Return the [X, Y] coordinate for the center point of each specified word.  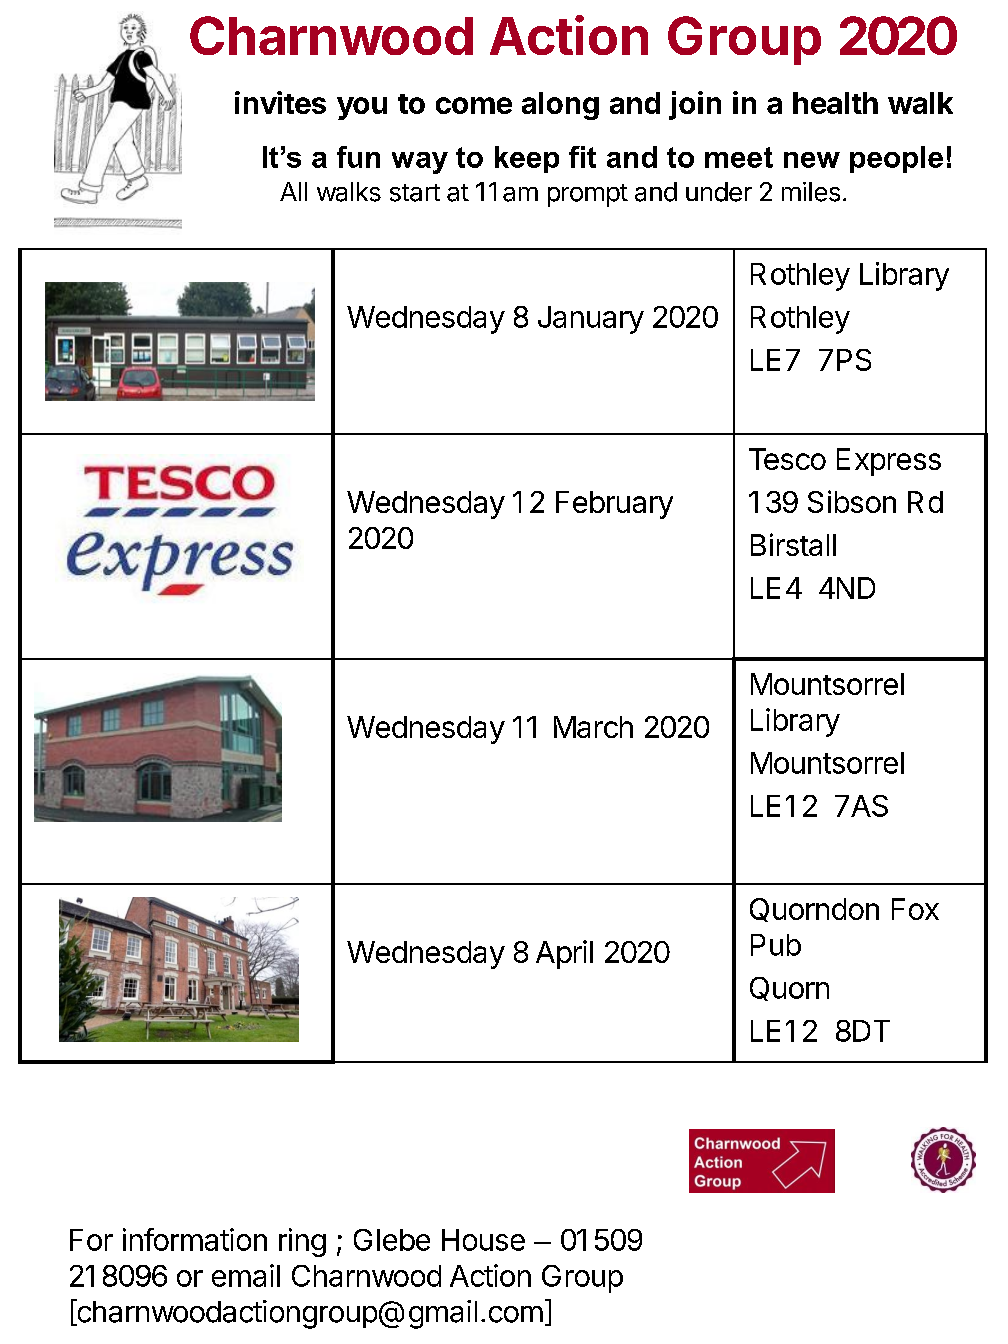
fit [582, 157]
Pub [776, 945]
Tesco [787, 459]
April [564, 954]
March [593, 727]
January [591, 320]
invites [280, 102]
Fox [915, 909]
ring [302, 1242]
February [614, 505]
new [812, 160]
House [483, 1240]
